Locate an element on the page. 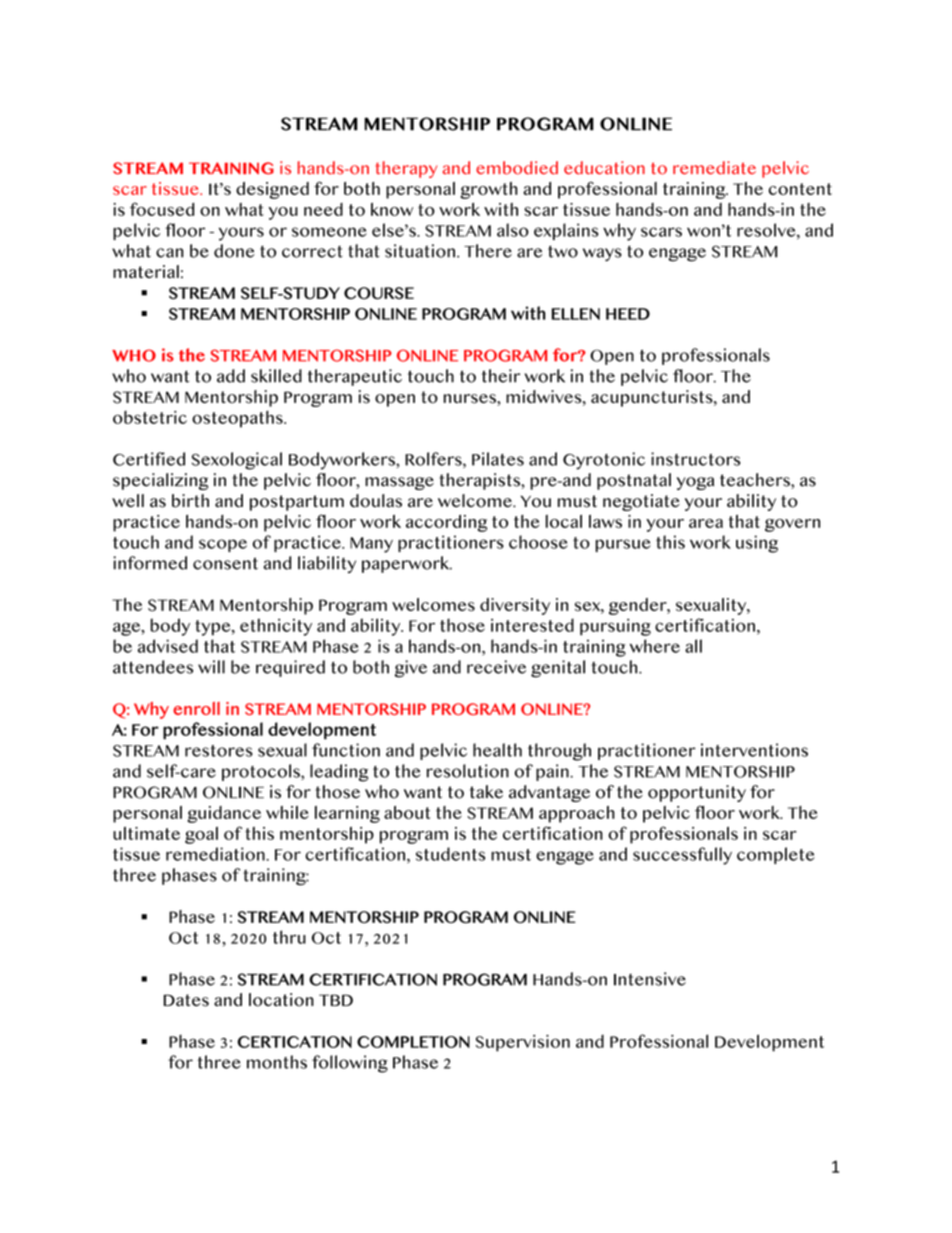 Image resolution: width=952 pixels, height=1233 pixels. acupuncturists is located at coordinates (653, 398).
